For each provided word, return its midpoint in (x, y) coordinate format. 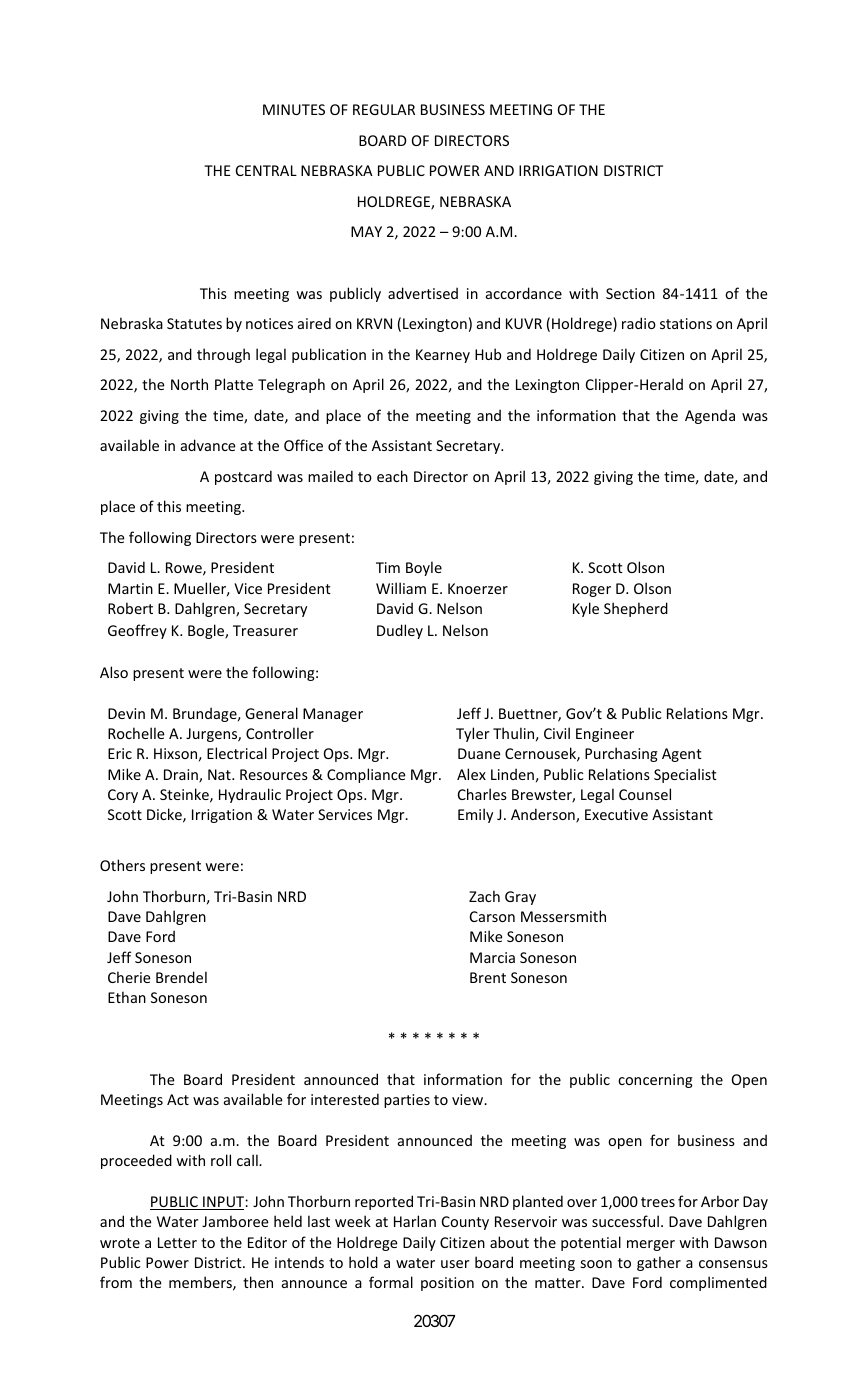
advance (208, 445)
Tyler (472, 734)
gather (659, 1263)
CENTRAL (266, 170)
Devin (126, 713)
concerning (655, 1081)
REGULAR (384, 109)
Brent (488, 977)
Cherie (129, 977)
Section (630, 293)
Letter (177, 1242)
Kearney (443, 356)
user (455, 1264)
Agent (682, 755)
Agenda (710, 416)
